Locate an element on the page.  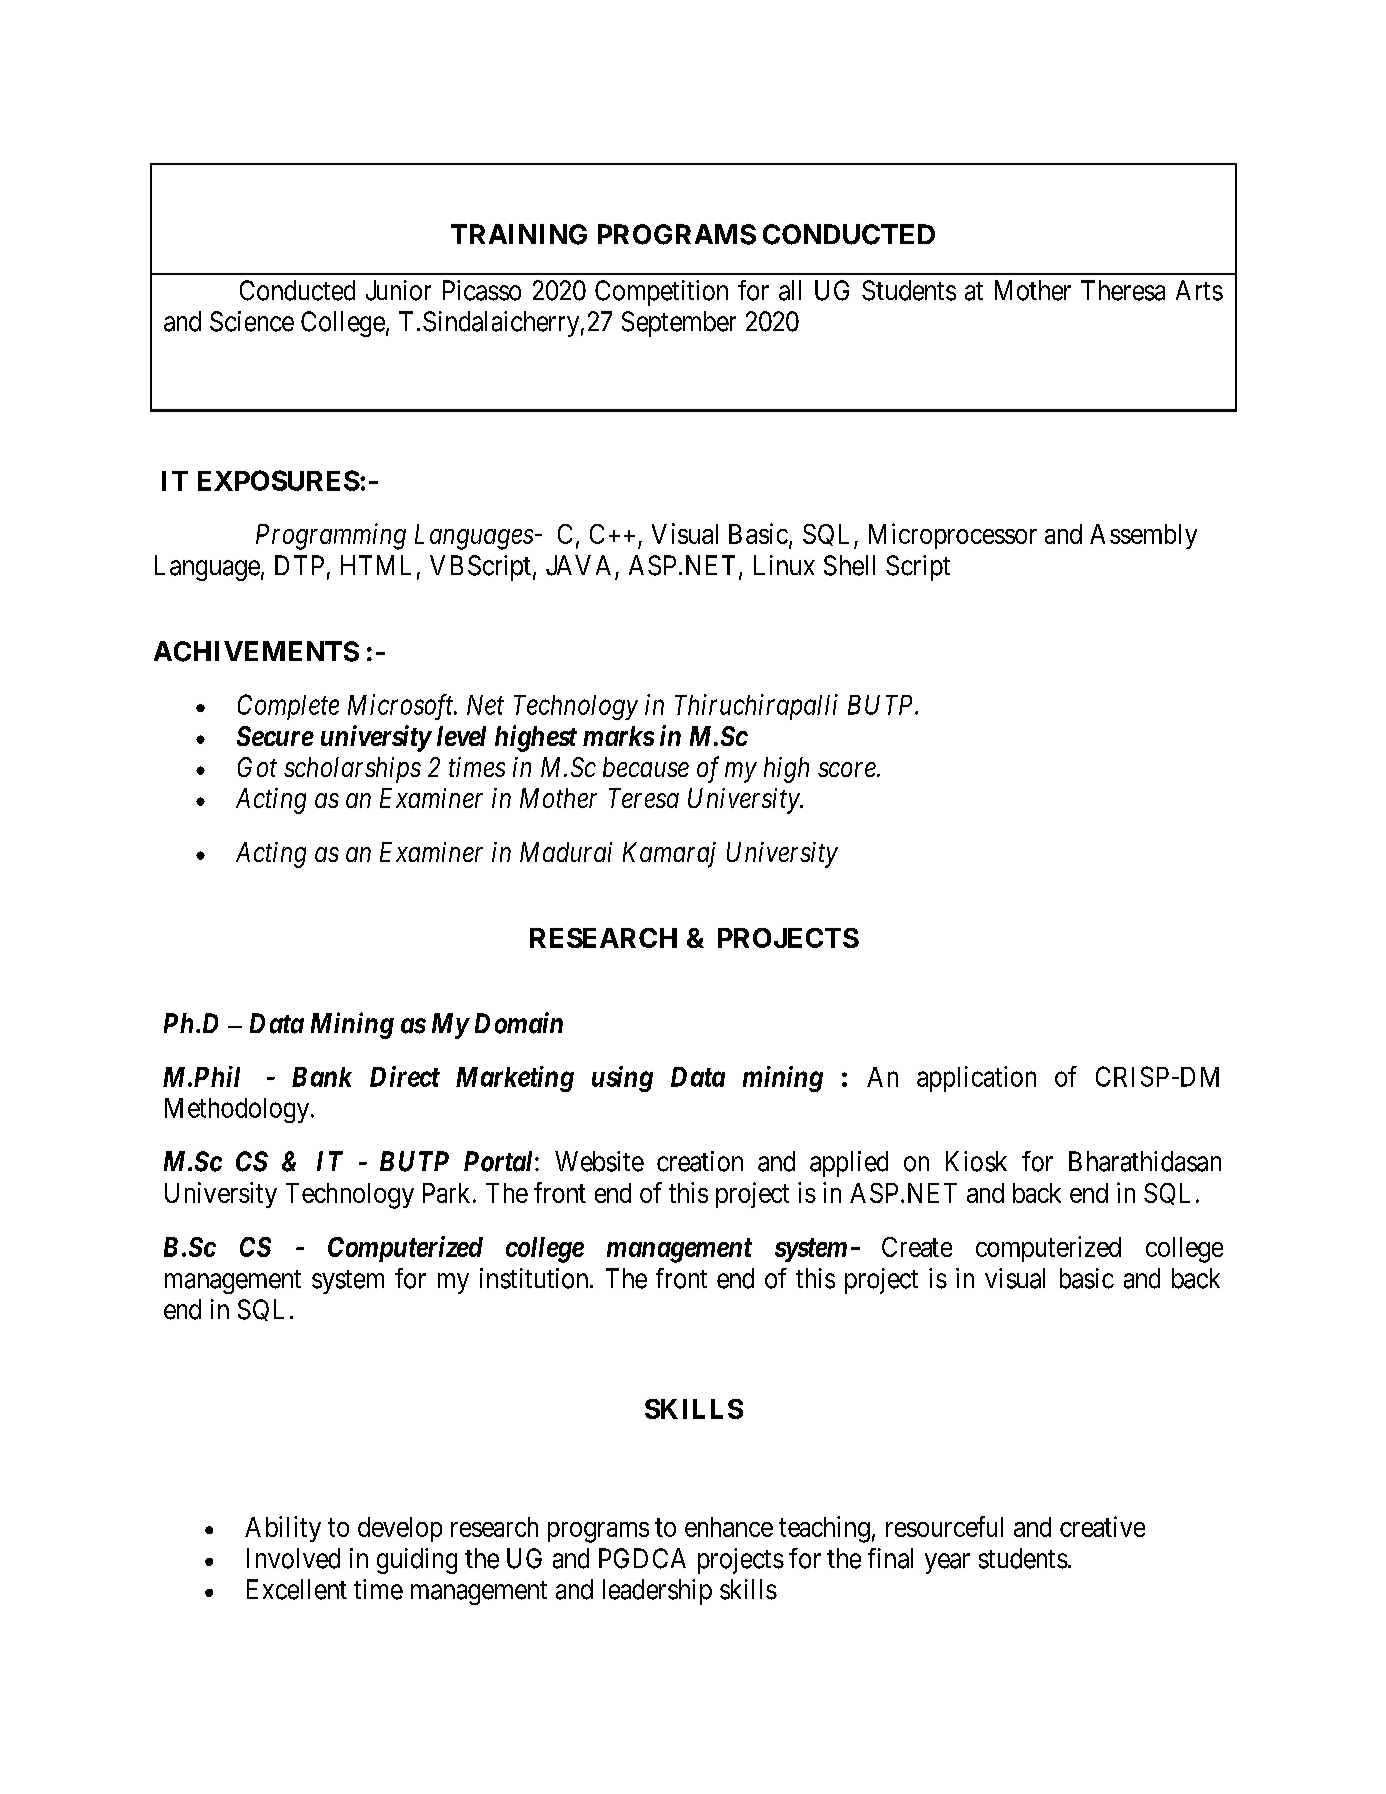
Park is located at coordinates (446, 1193).
